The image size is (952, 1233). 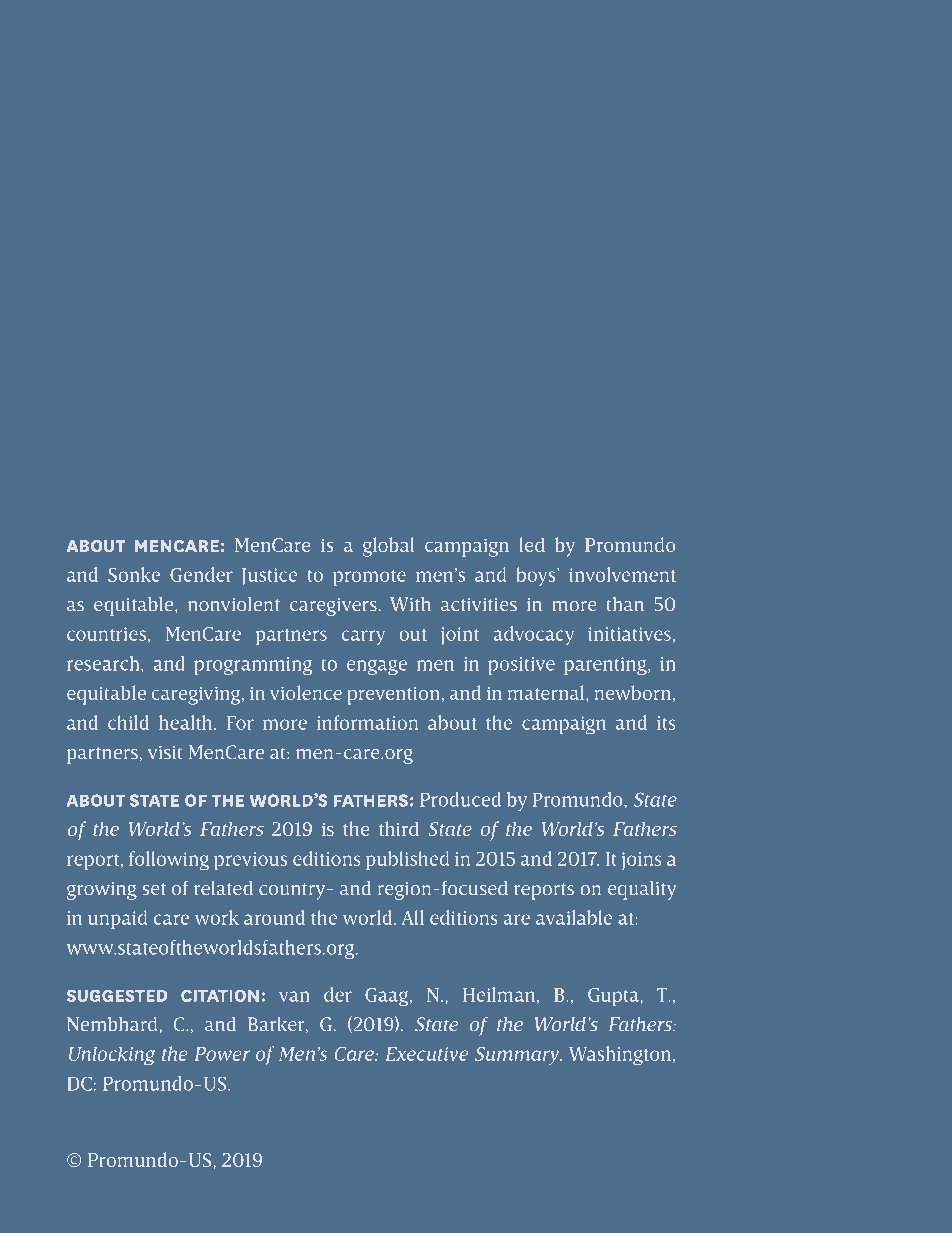 I want to click on parenting, so click(x=606, y=666).
